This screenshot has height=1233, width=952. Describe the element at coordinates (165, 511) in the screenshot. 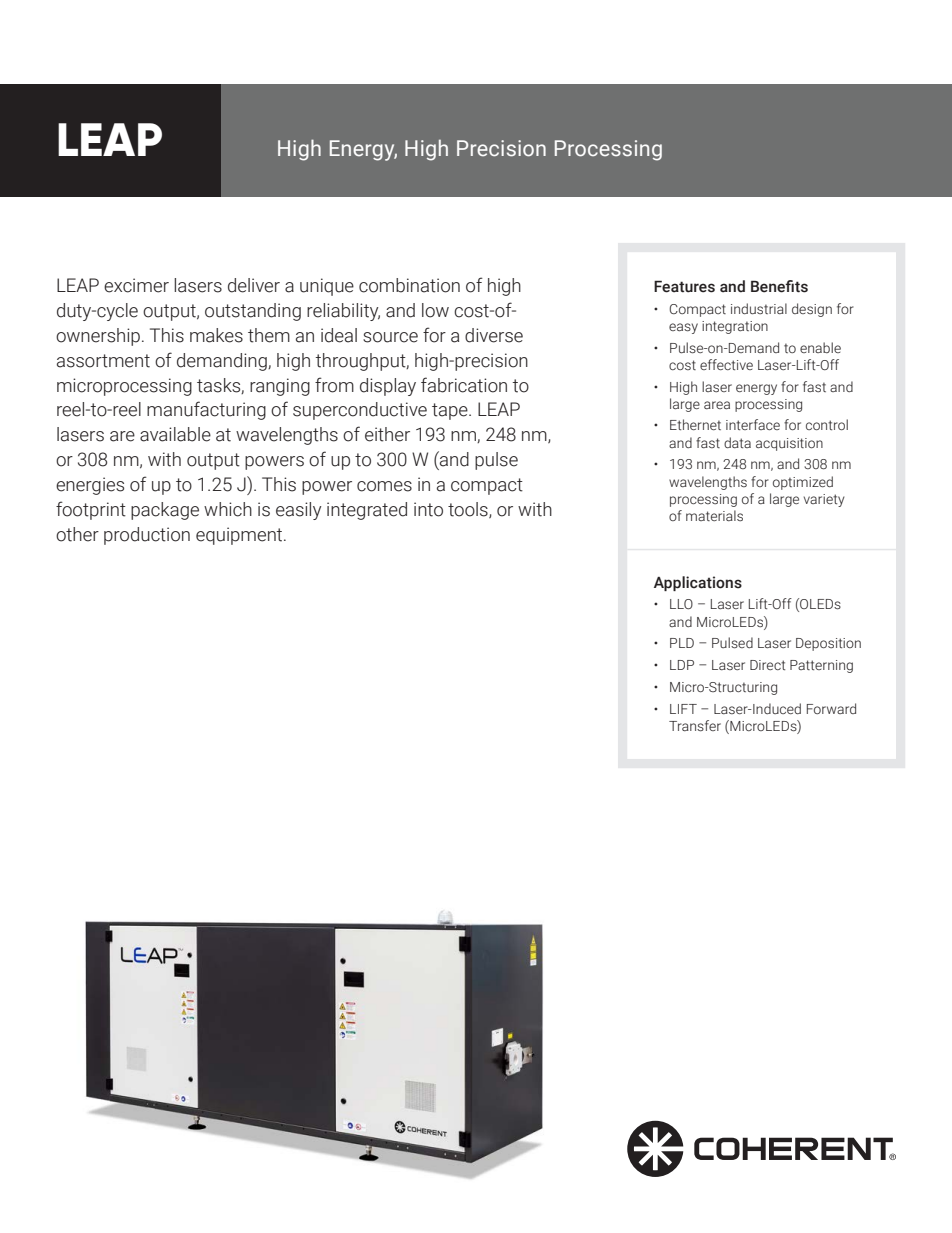

I see `package` at that location.
